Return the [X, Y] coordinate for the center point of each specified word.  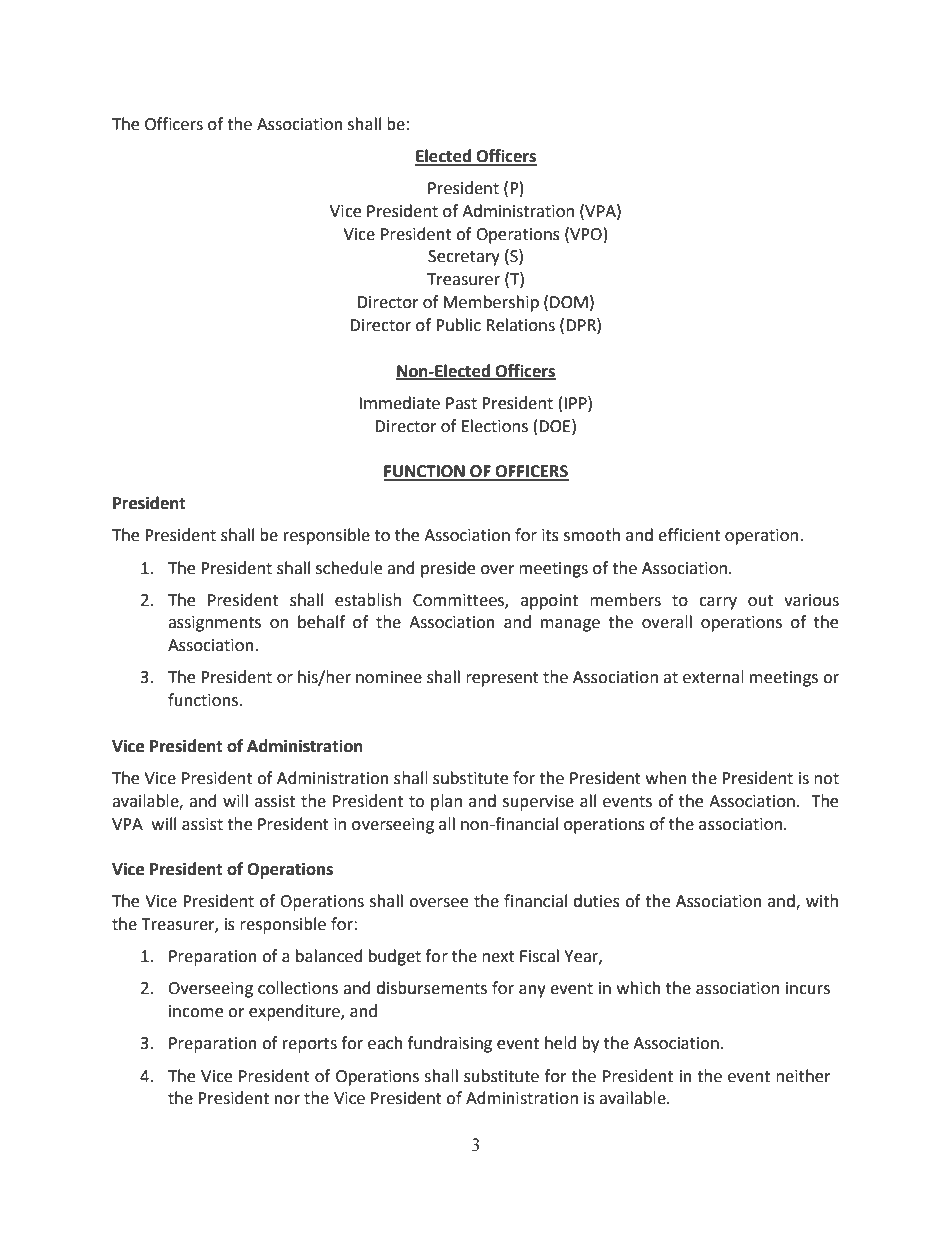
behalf [321, 622]
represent [502, 679]
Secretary [464, 258]
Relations [520, 325]
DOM [569, 302]
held [560, 1043]
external [713, 677]
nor [287, 1100]
